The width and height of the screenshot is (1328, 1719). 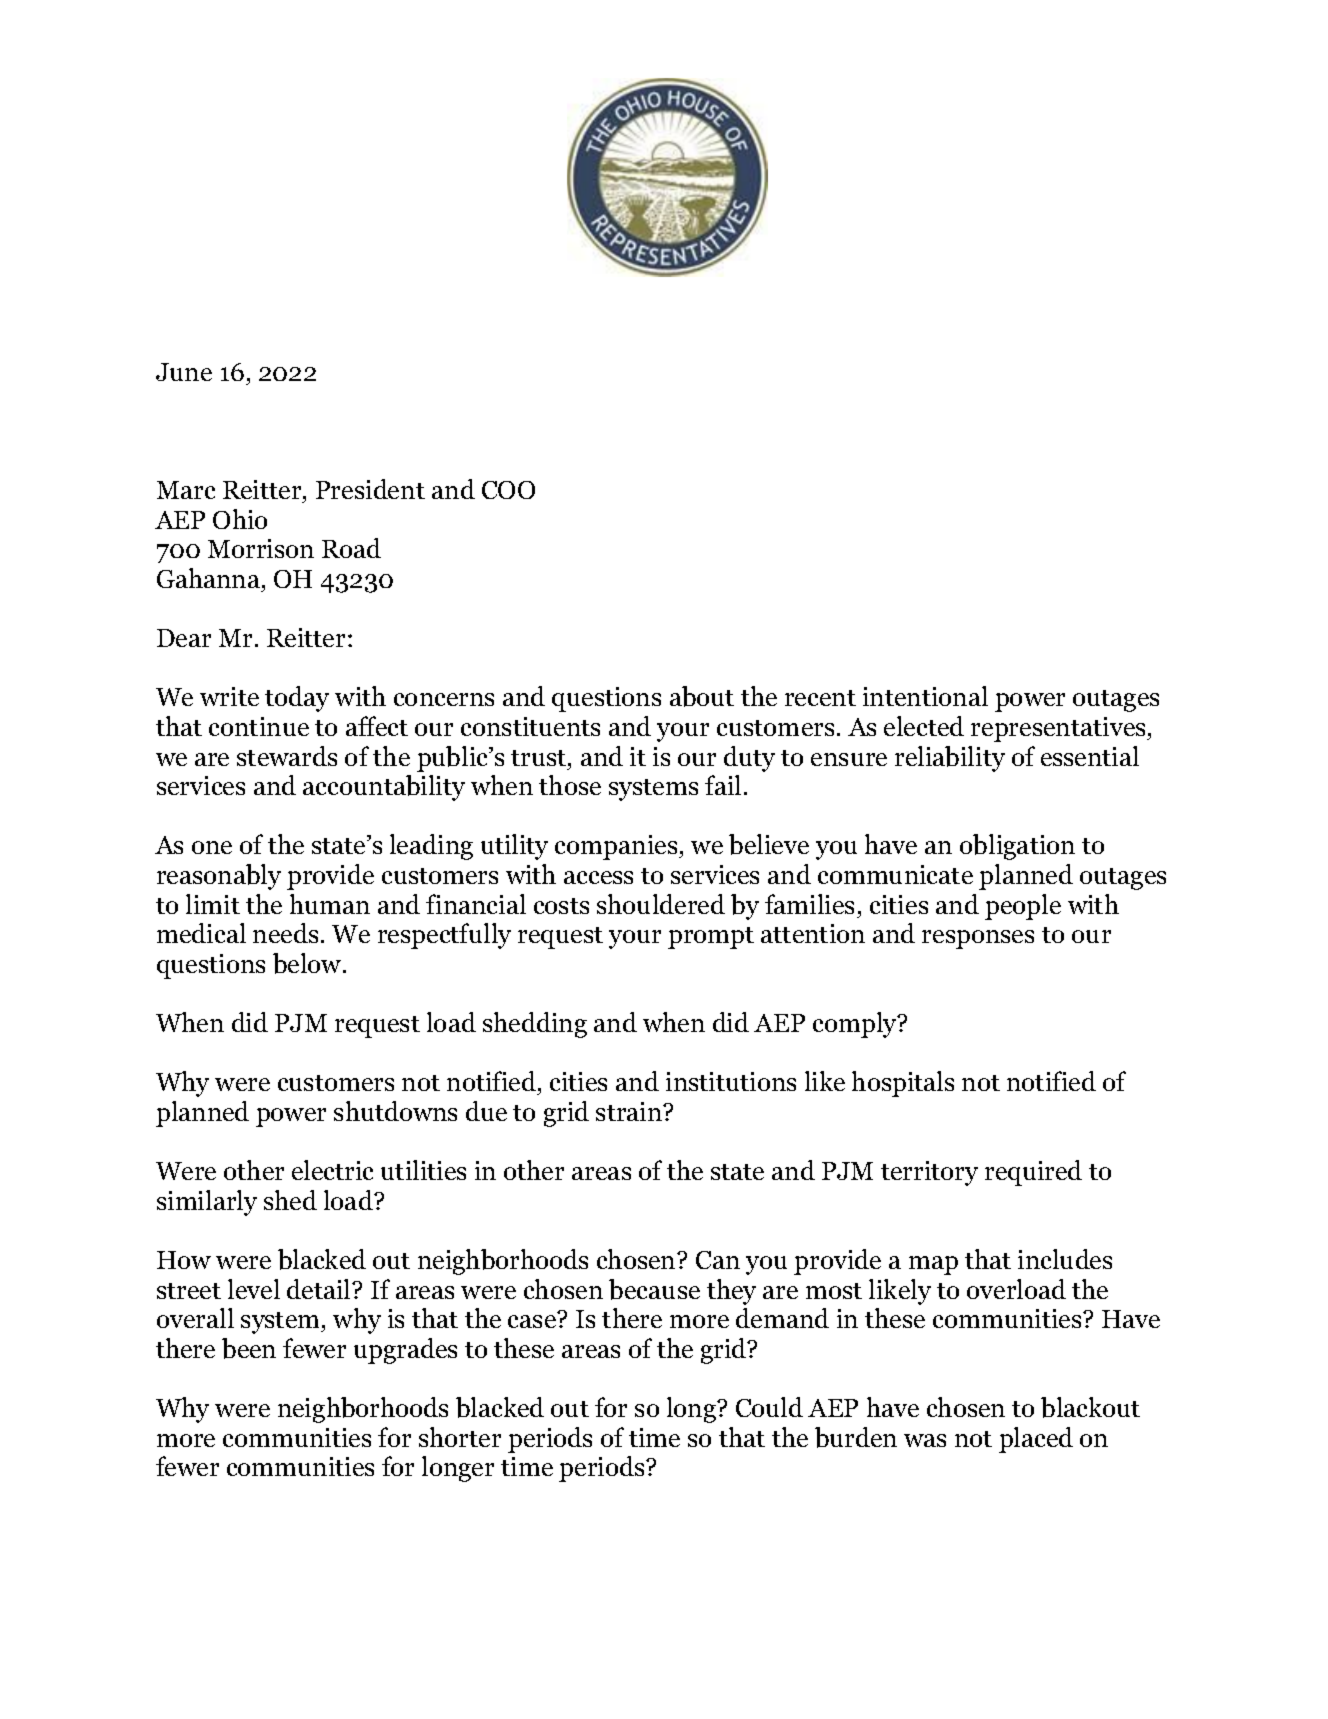 I want to click on today, so click(x=297, y=699).
